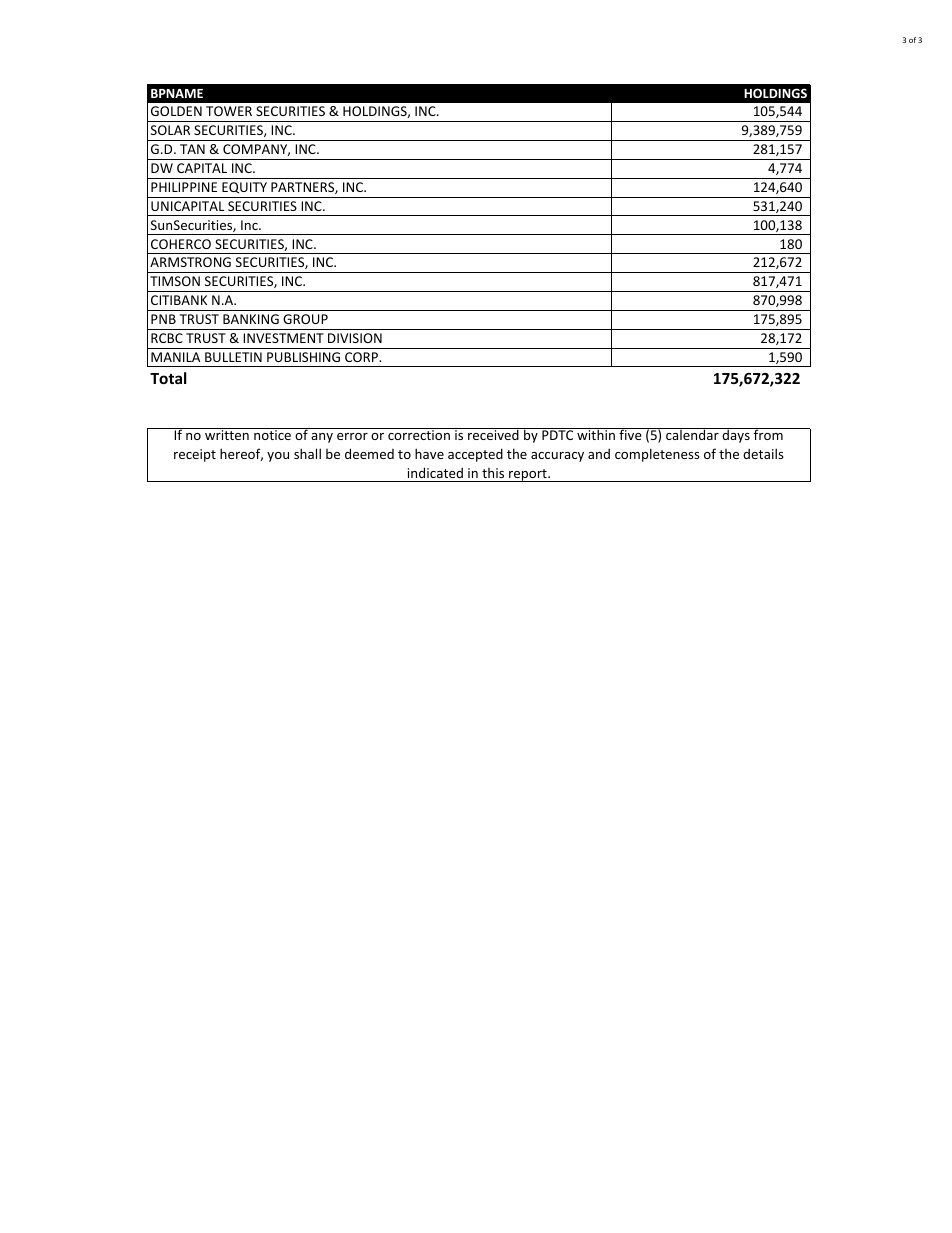  What do you see at coordinates (176, 111) in the page?
I see `GOLDEN` at bounding box center [176, 111].
